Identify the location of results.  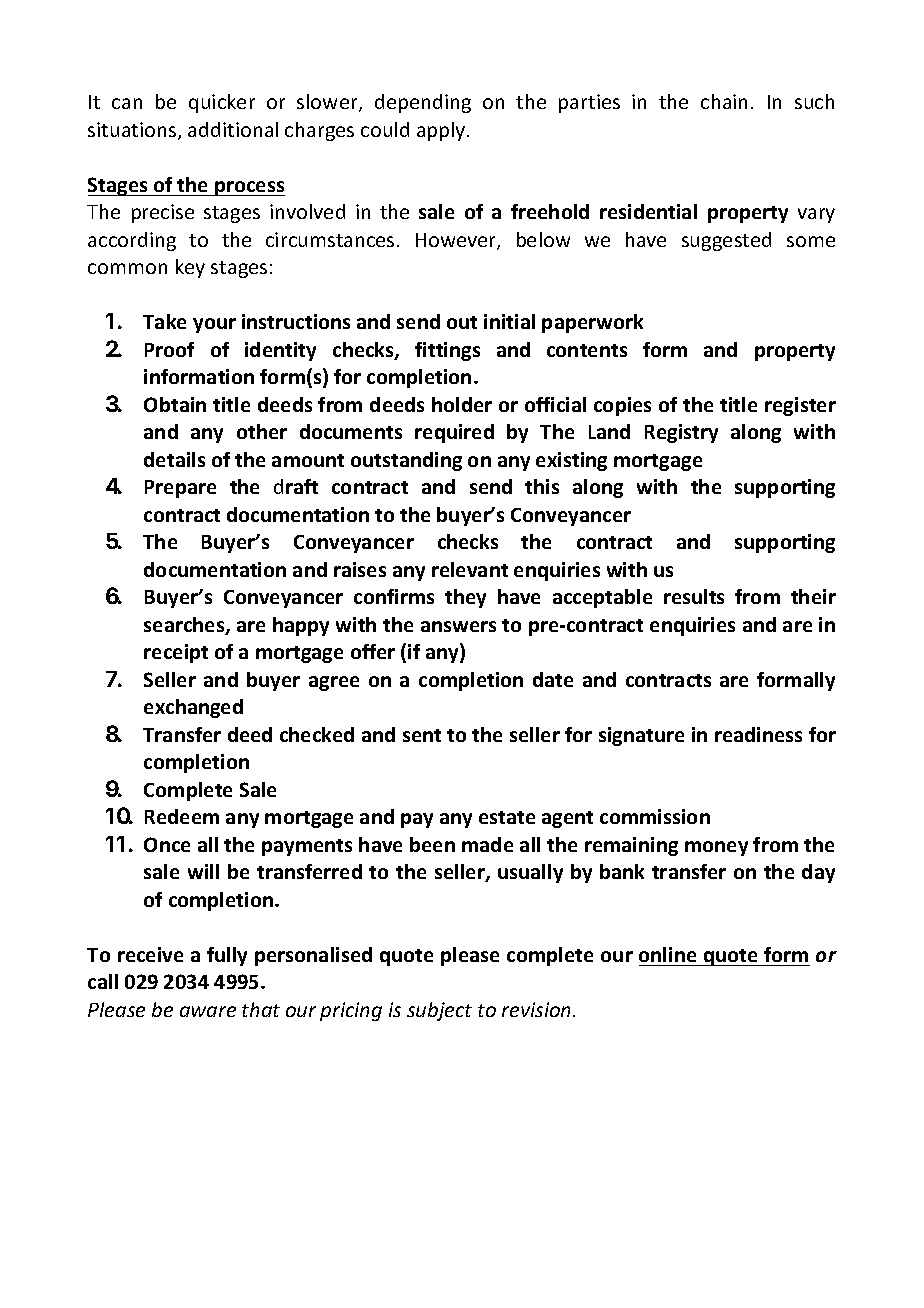
(694, 596).
